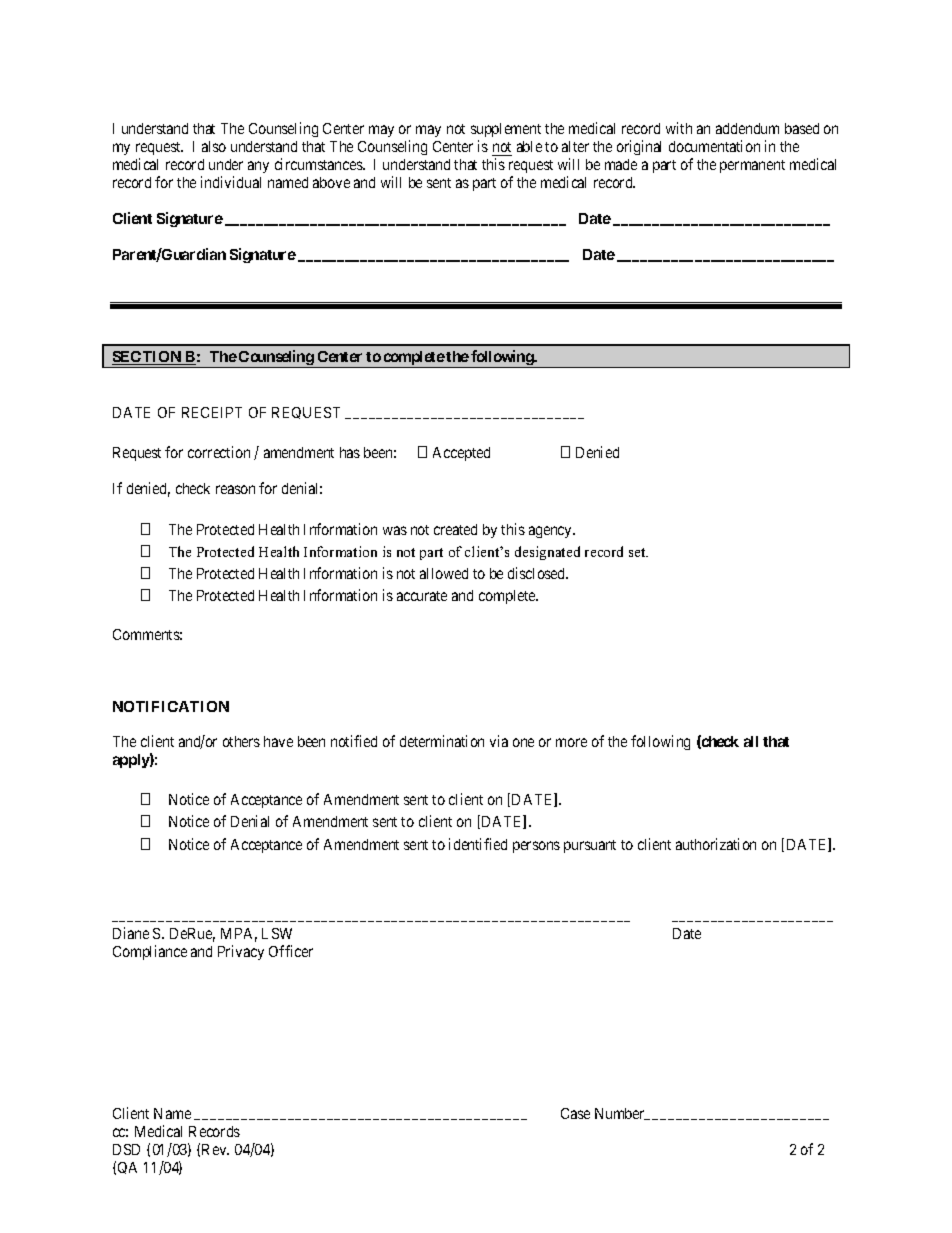  Describe the element at coordinates (752, 166) in the image. I see `permanent` at that location.
